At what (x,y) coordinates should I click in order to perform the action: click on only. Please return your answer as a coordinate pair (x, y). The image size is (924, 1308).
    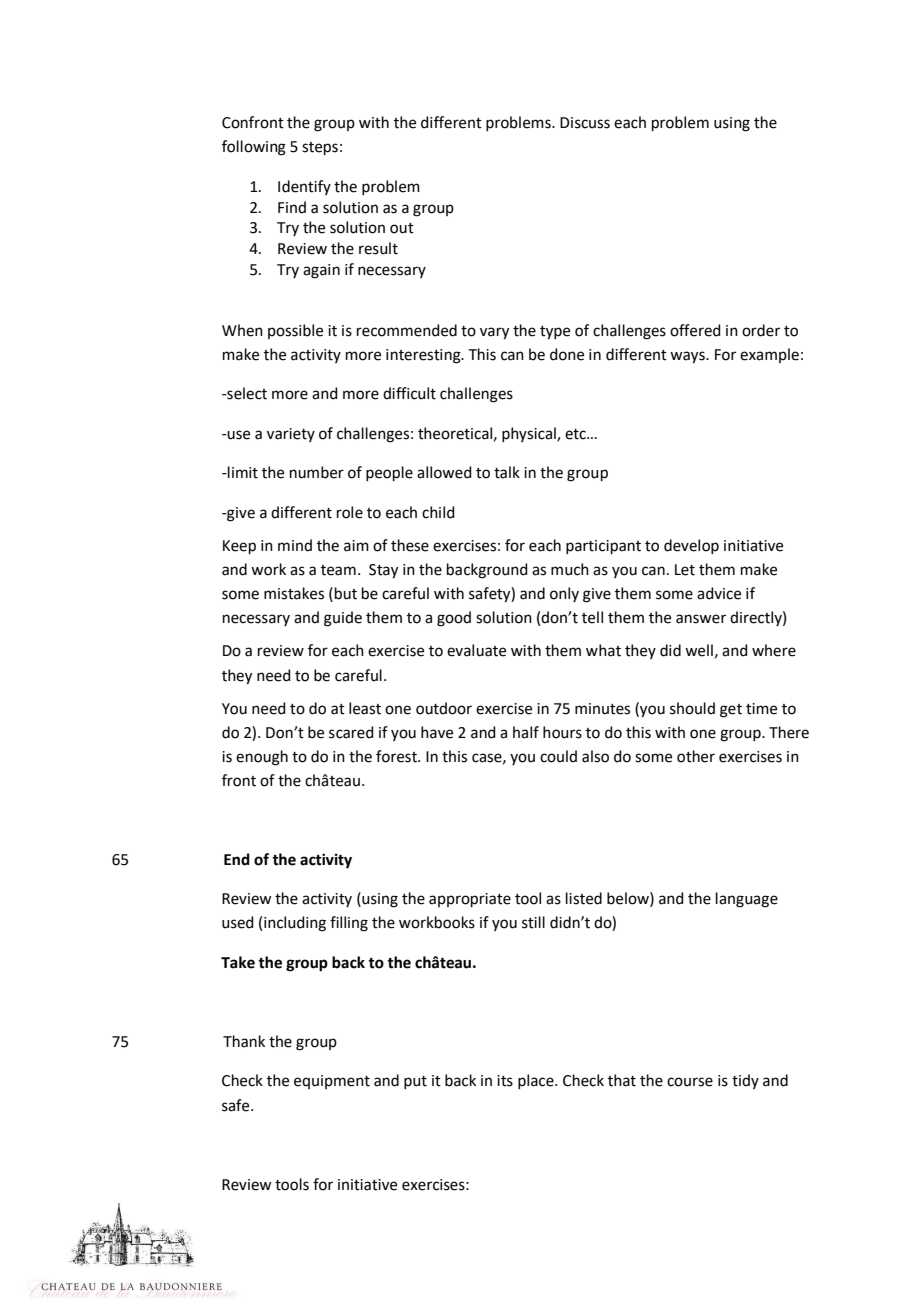
    Looking at the image, I should click on (564, 594).
